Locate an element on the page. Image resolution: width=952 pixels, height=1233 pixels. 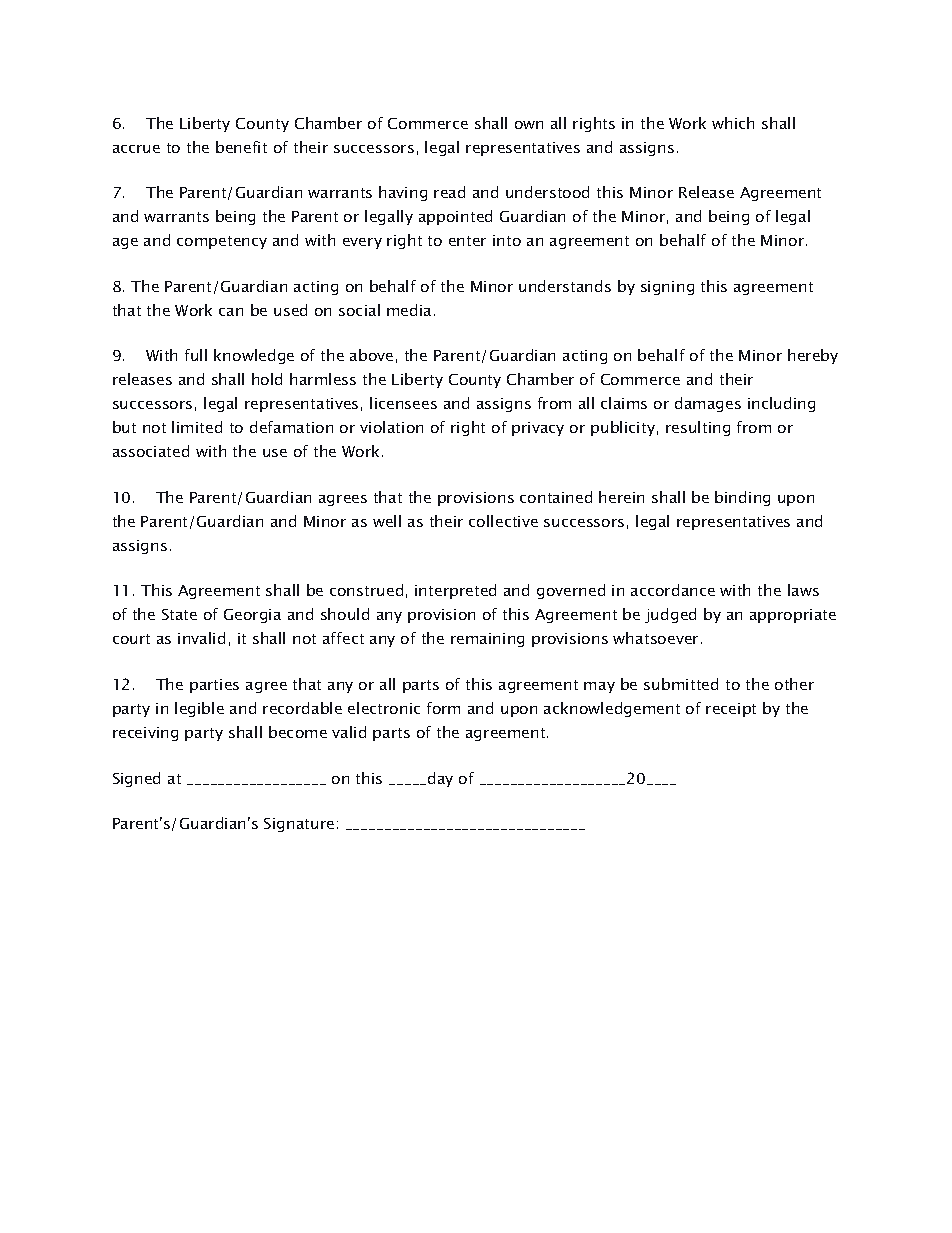
limited is located at coordinates (197, 427).
